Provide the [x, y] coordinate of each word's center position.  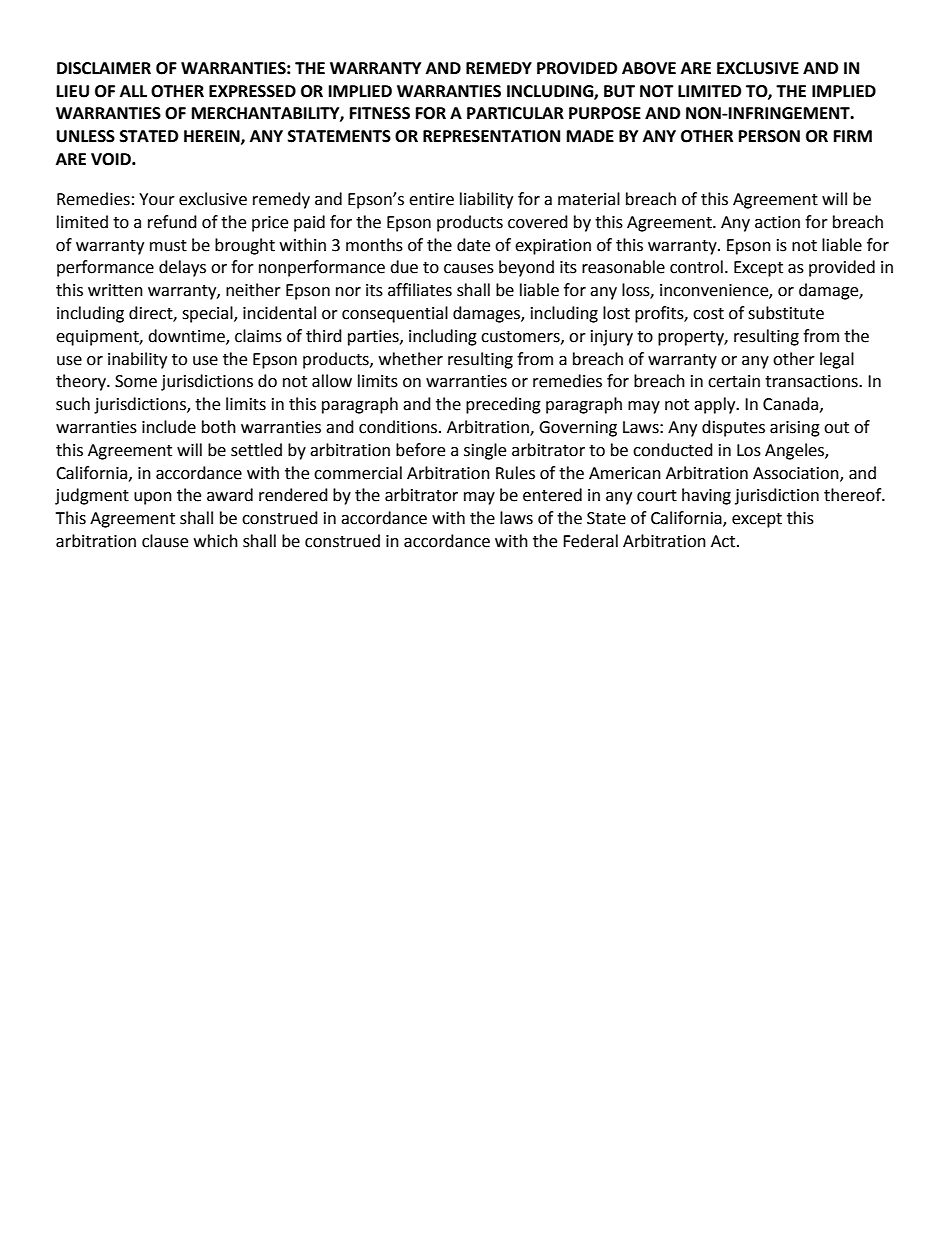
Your [157, 199]
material [589, 199]
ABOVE [649, 68]
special [208, 314]
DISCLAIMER [104, 68]
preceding [503, 405]
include [169, 427]
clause [165, 541]
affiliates [420, 290]
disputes [733, 428]
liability [486, 200]
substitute [786, 313]
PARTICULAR [515, 113]
